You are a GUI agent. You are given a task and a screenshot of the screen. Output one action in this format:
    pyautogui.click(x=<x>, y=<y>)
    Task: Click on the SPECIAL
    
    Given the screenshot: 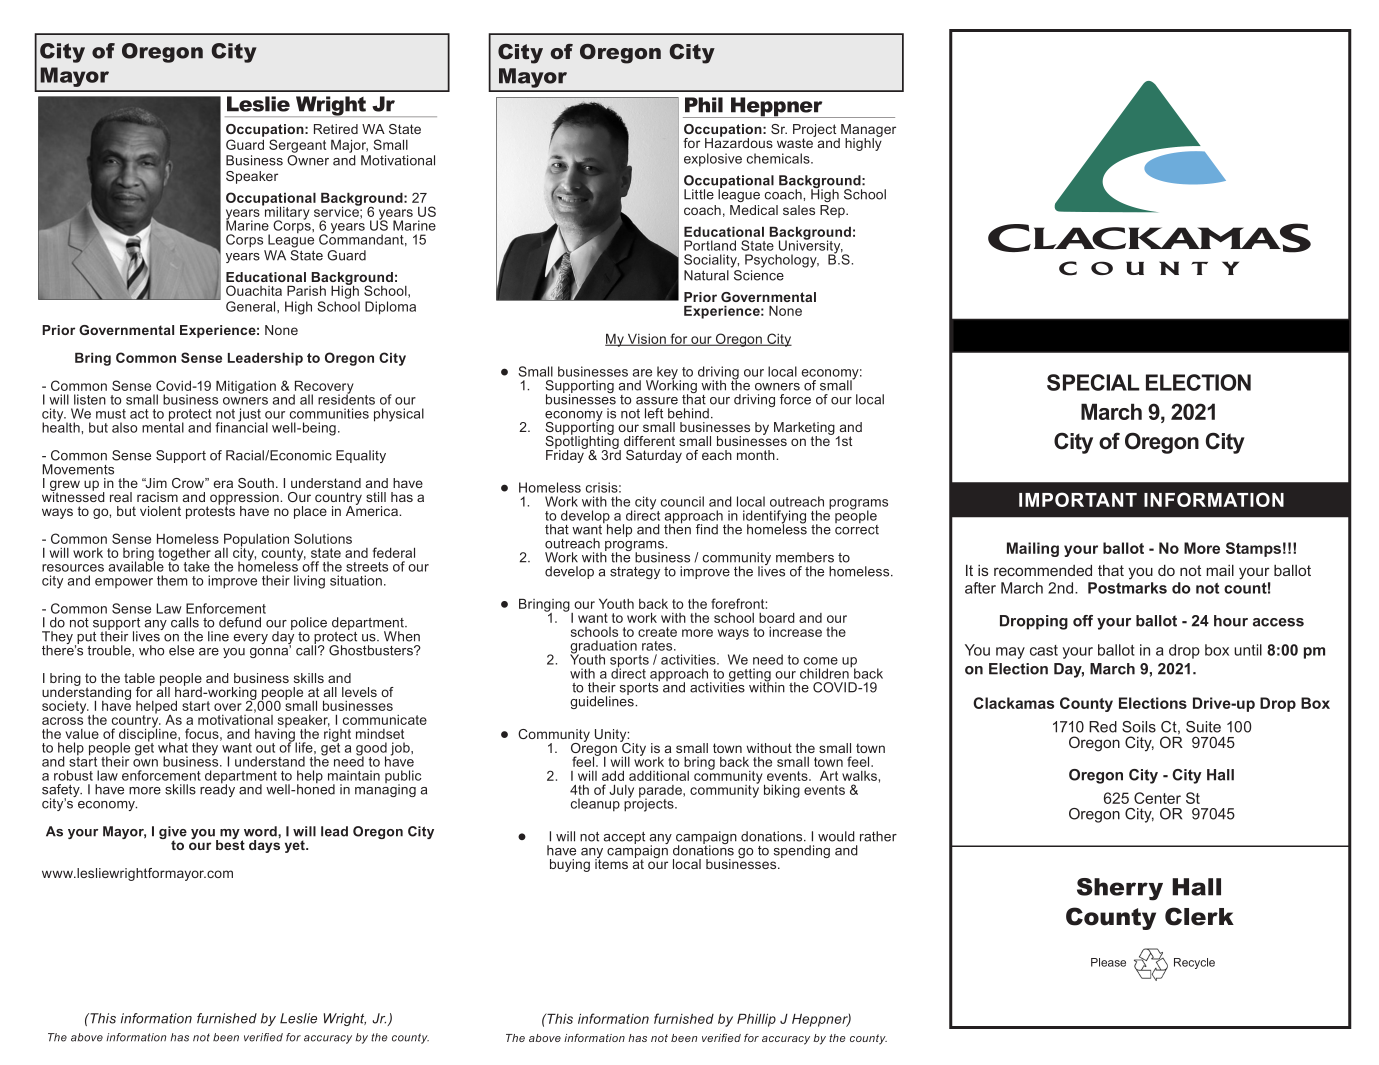 What is the action you would take?
    pyautogui.click(x=1093, y=382)
